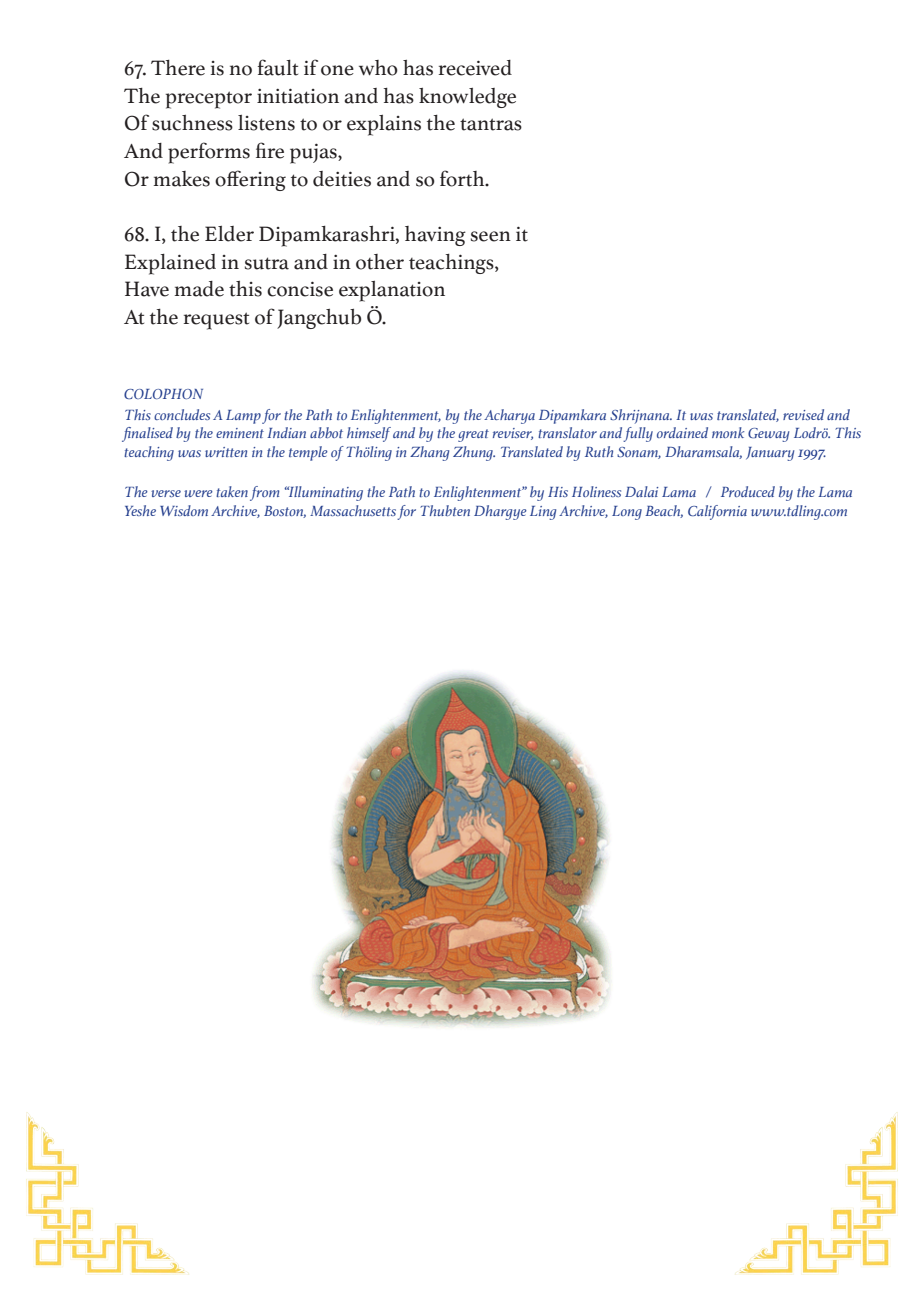 This screenshot has height=1308, width=924. Describe the element at coordinates (467, 98) in the screenshot. I see `knowledge` at that location.
